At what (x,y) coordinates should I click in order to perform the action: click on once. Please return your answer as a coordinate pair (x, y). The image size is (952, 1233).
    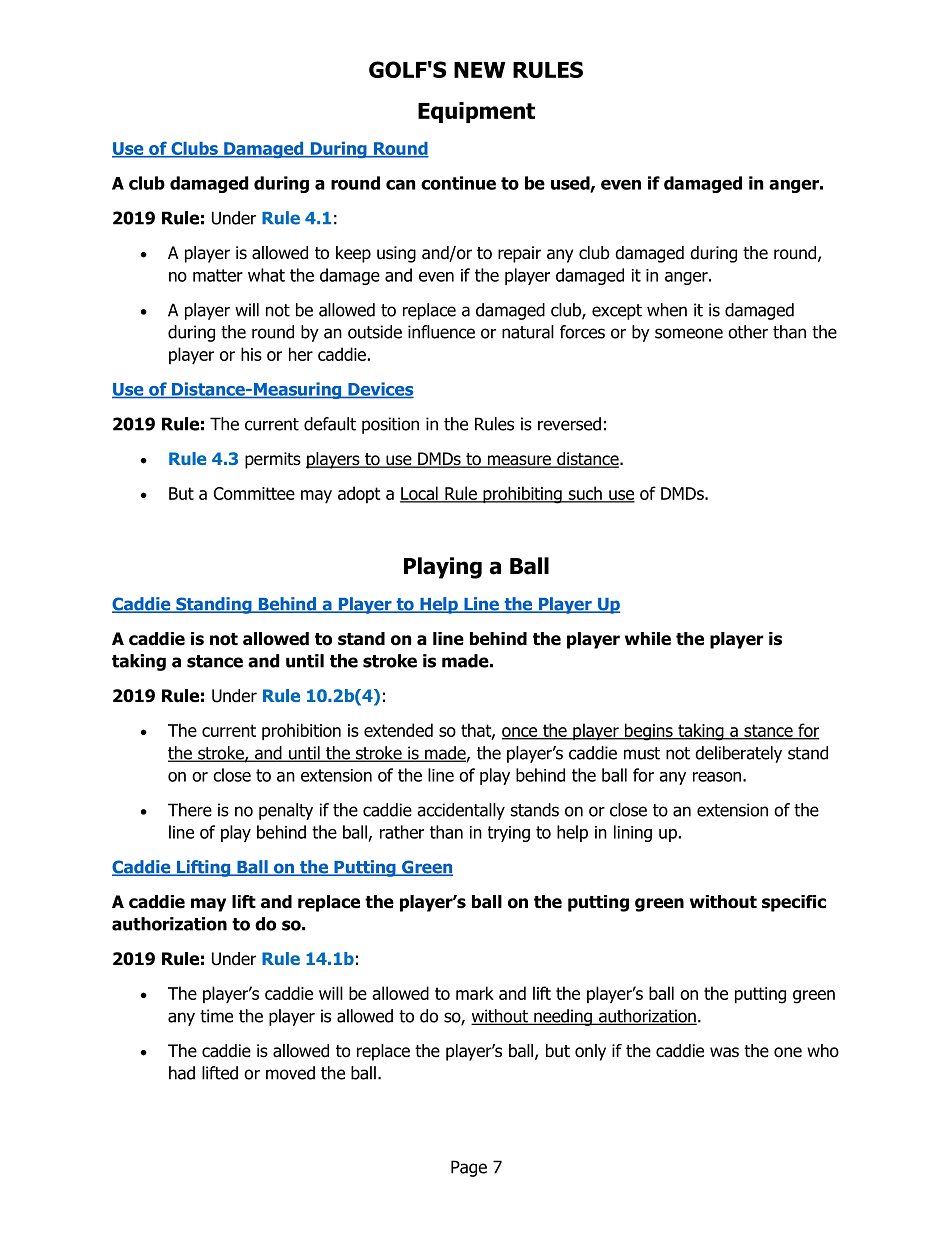
    Looking at the image, I should click on (521, 733).
